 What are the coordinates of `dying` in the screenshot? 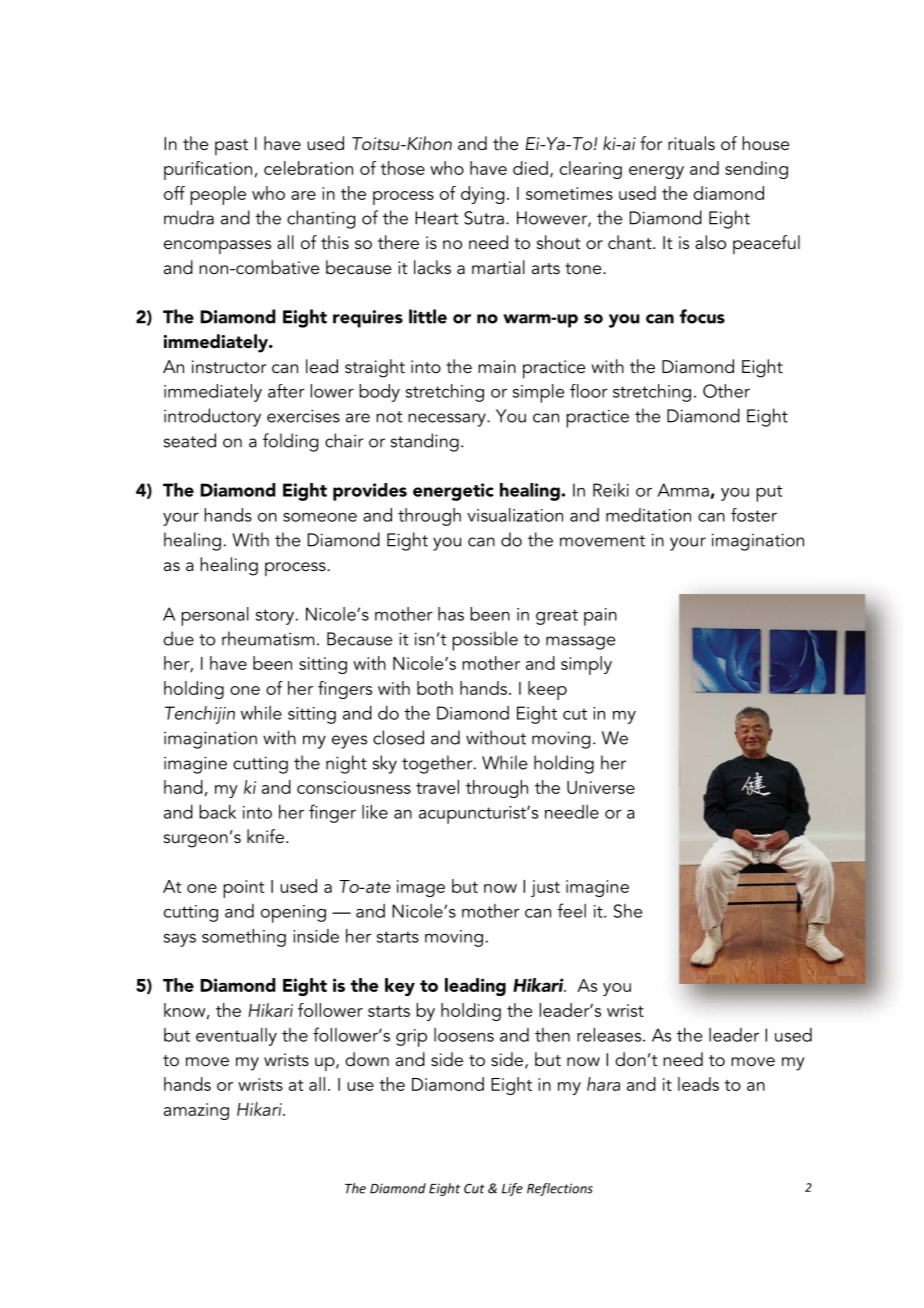 It's located at (482, 195).
